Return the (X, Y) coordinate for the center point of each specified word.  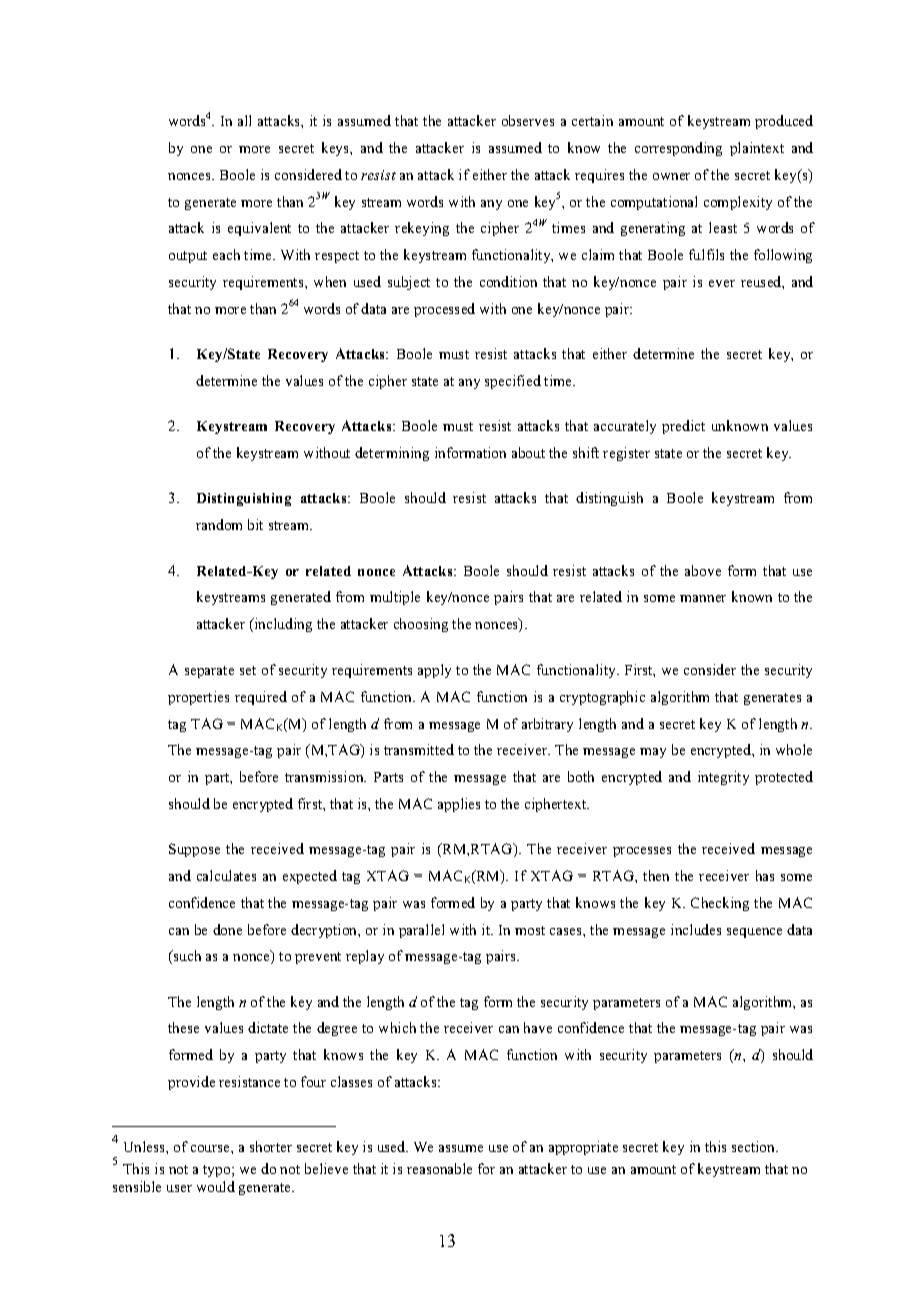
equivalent (259, 229)
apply (434, 671)
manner (703, 598)
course (211, 1148)
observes (528, 120)
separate (209, 672)
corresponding (678, 149)
